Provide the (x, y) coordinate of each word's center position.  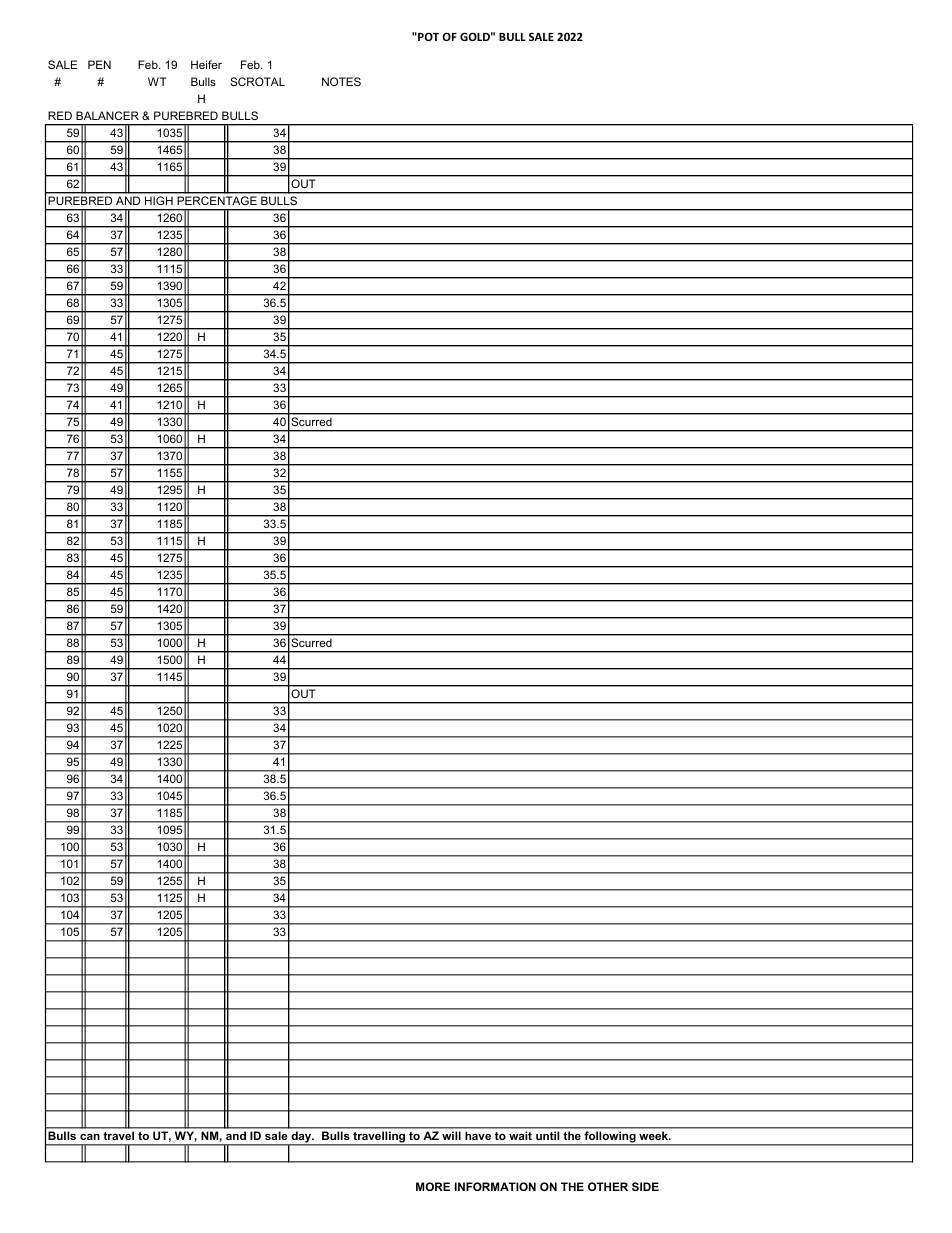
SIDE (645, 1186)
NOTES (341, 81)
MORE (433, 1186)
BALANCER (107, 115)
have (478, 1135)
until (547, 1135)
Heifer (206, 64)
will (451, 1135)
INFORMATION (495, 1186)
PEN (99, 64)
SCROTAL (257, 81)
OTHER (608, 1186)
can (90, 1137)
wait (520, 1135)
